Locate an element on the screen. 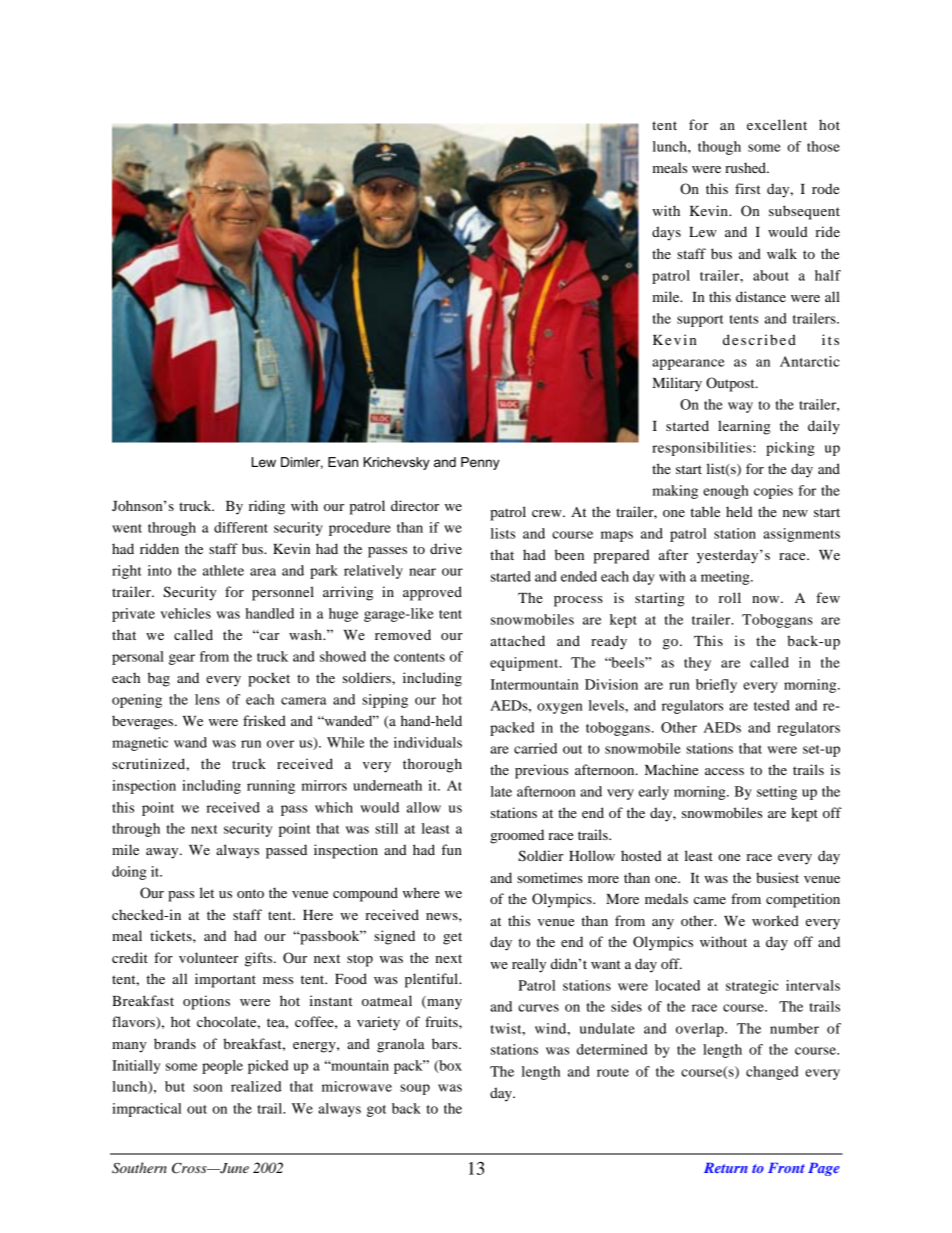 The width and height of the screenshot is (952, 1233). soup is located at coordinates (415, 1089).
